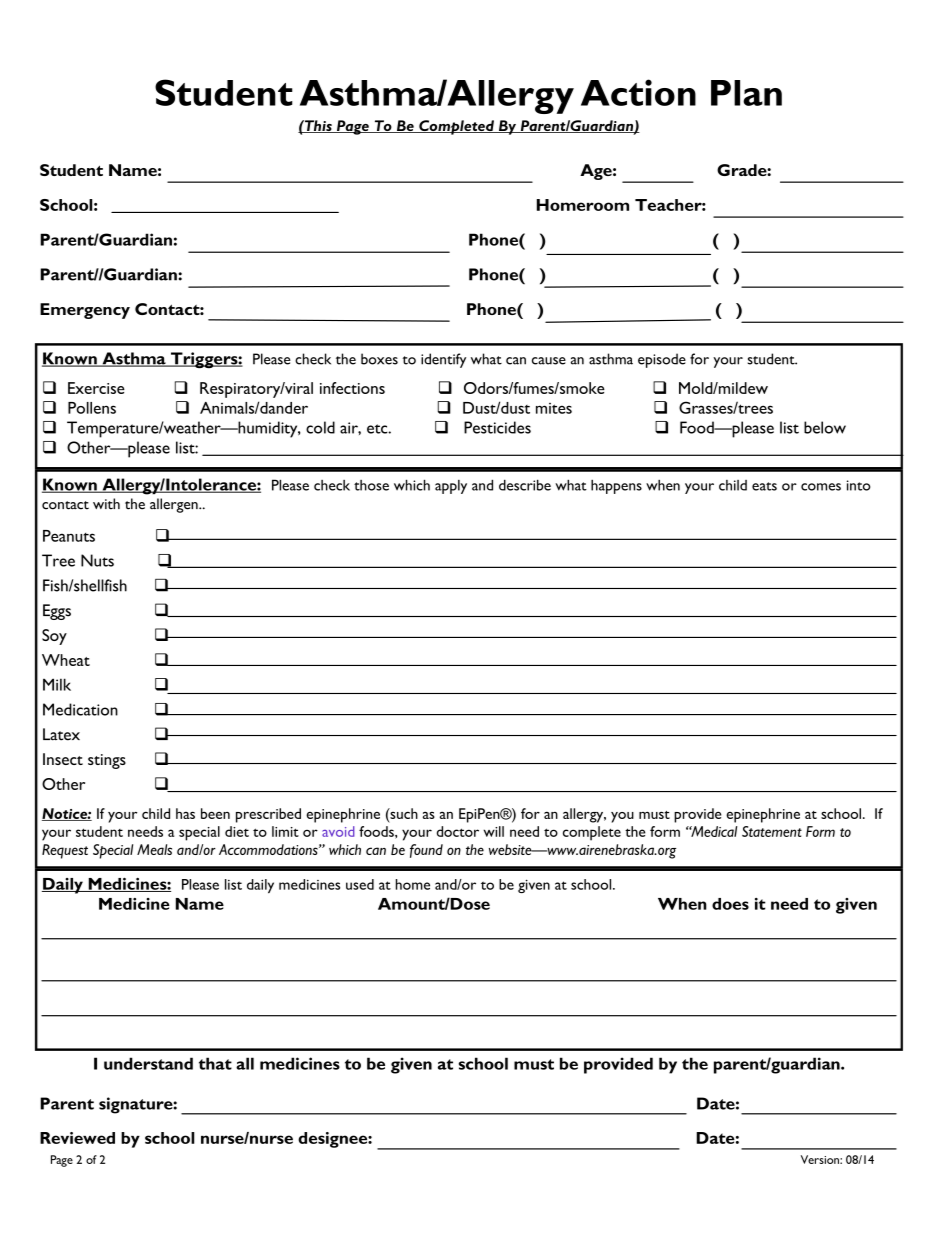  Describe the element at coordinates (451, 487) in the page. I see `apply` at that location.
